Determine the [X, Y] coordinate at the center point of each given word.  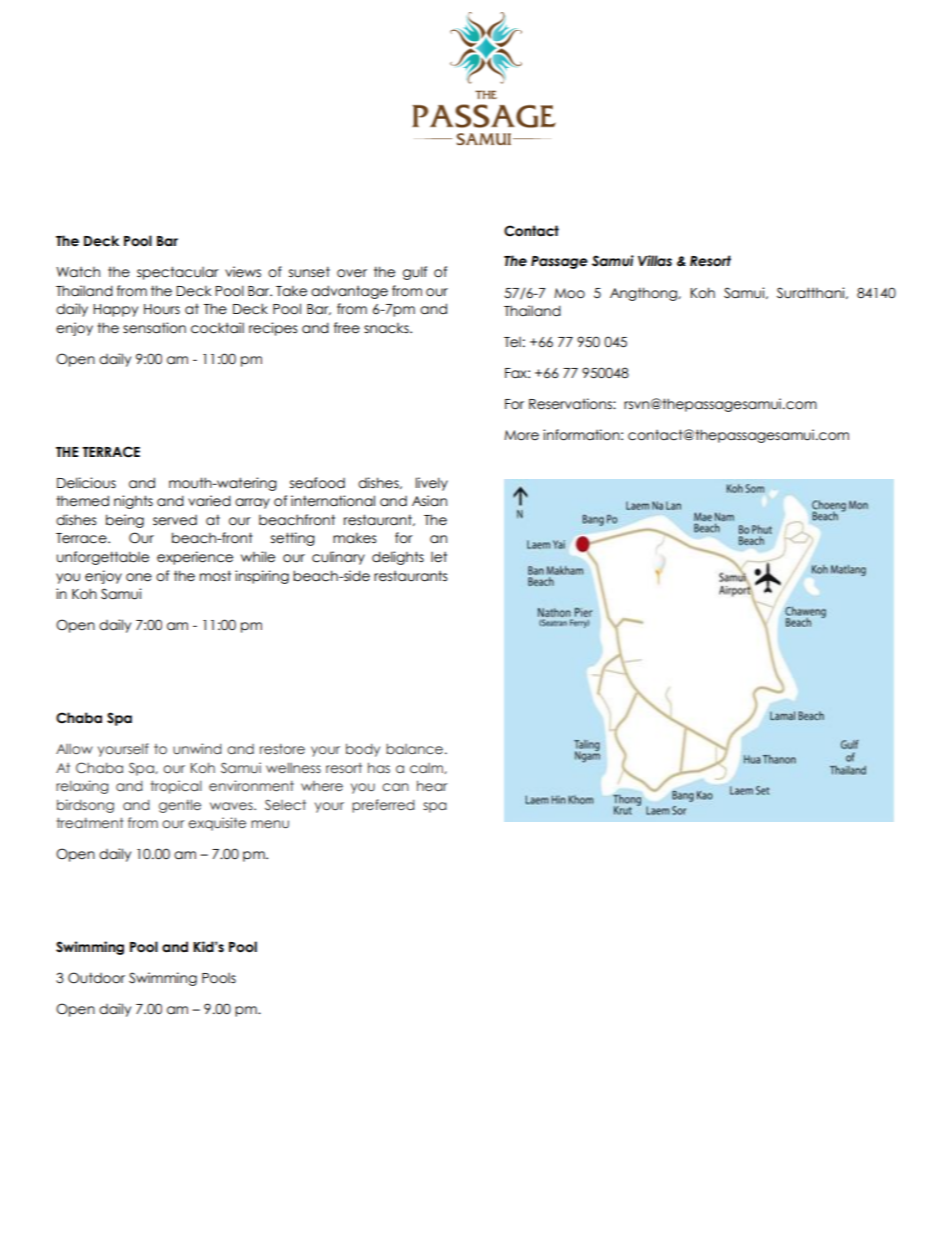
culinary [338, 558]
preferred [383, 806]
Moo [569, 293]
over [352, 273]
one [139, 577]
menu [270, 824]
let [439, 557]
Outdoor [96, 978]
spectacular [178, 273]
